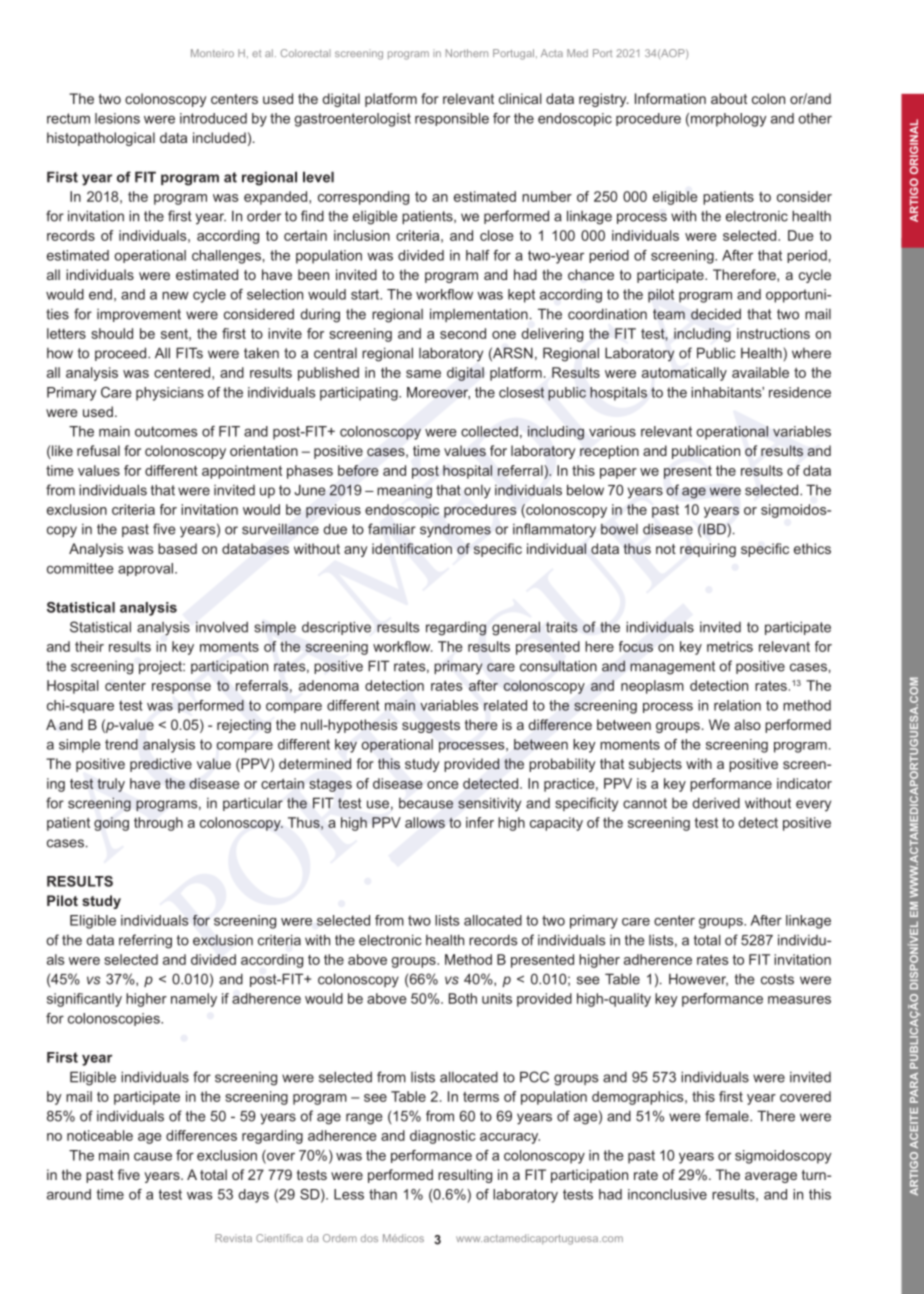 The height and width of the document is (1294, 924). What do you see at coordinates (404, 492) in the document?
I see `meaning` at bounding box center [404, 492].
